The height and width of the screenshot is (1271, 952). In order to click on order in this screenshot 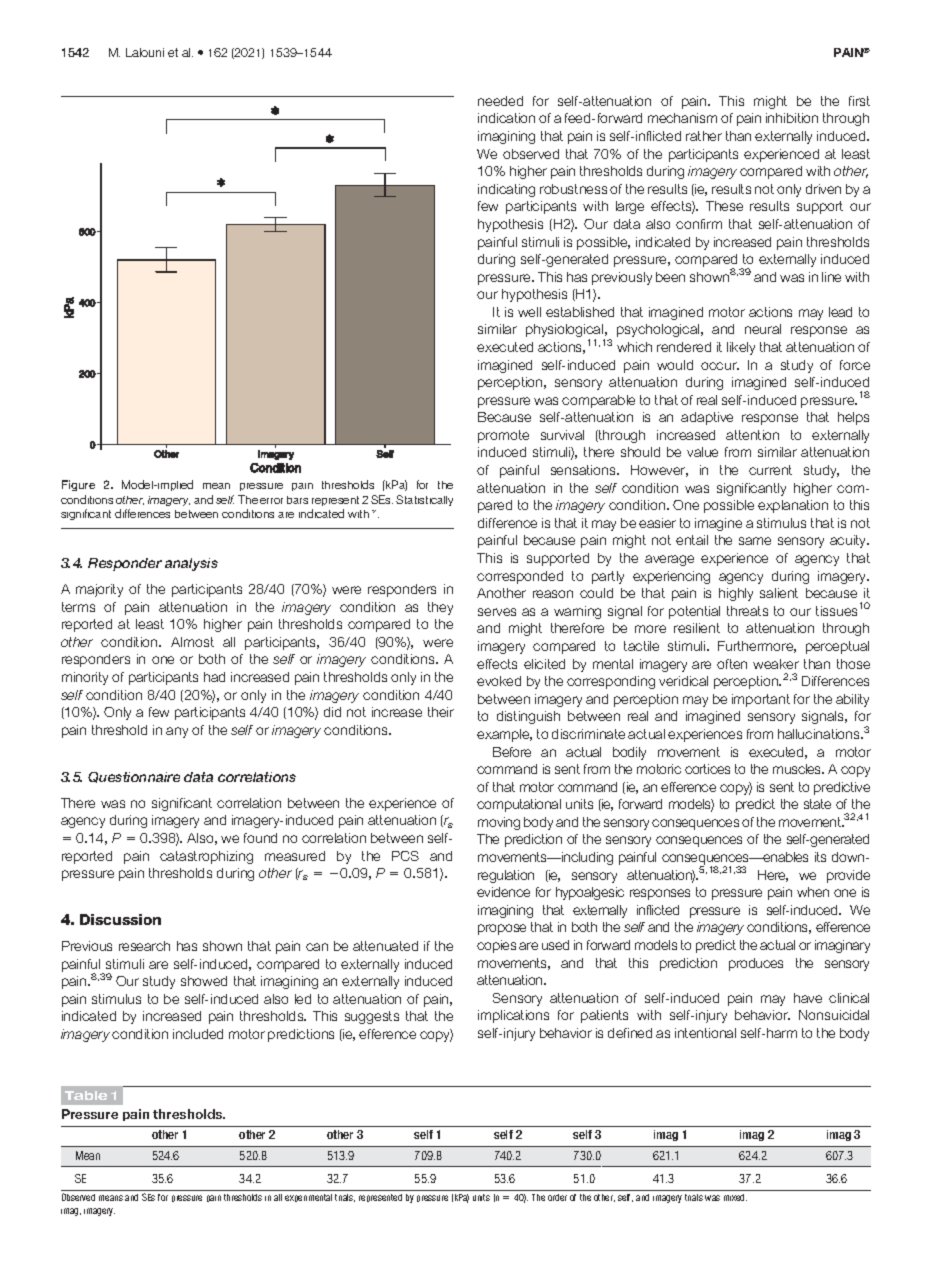, I will do `click(557, 1197)`.
